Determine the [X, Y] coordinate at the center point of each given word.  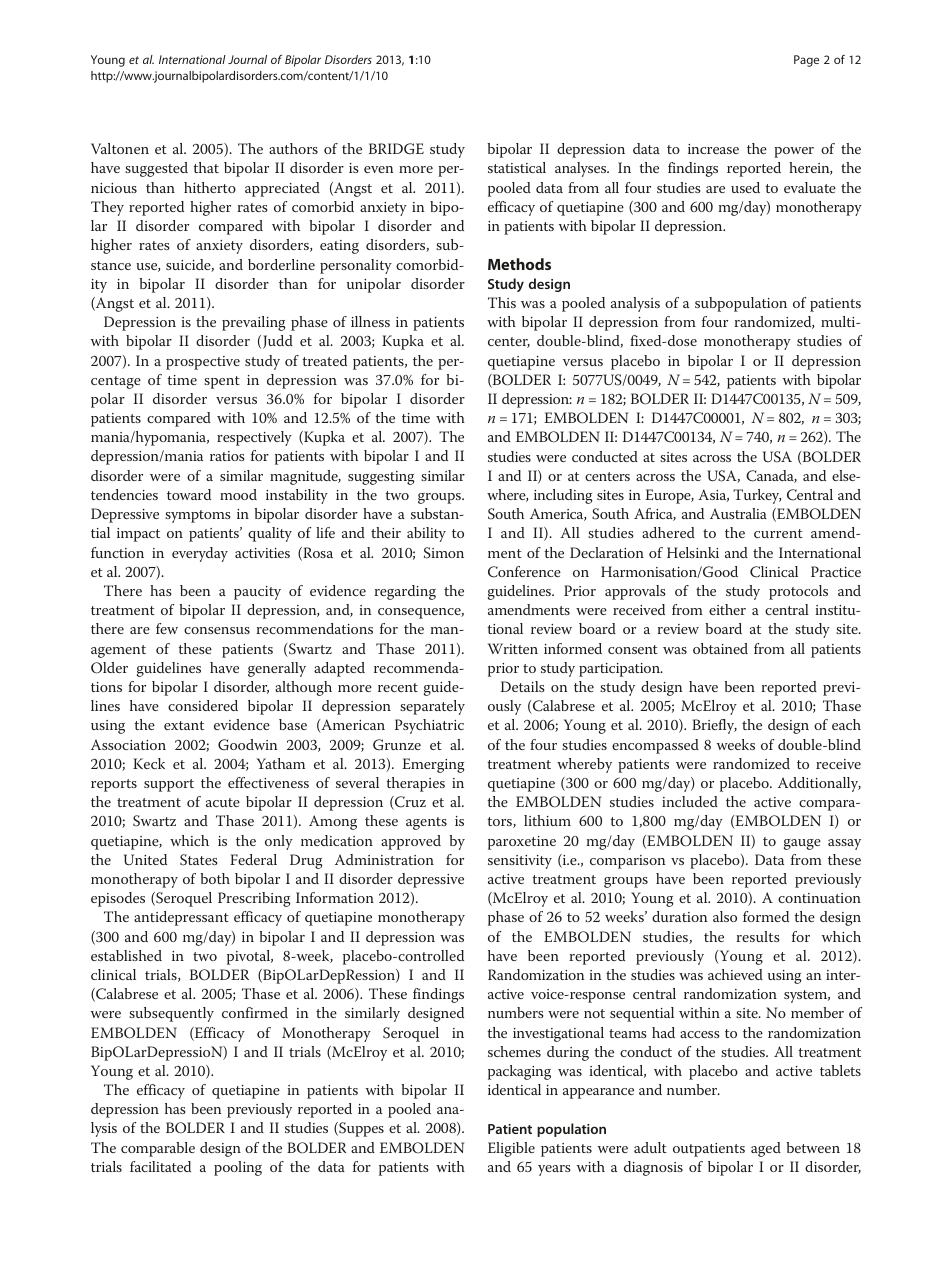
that [206, 167]
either [727, 609]
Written [513, 648]
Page [806, 61]
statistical [517, 167]
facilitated [160, 1166]
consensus [217, 630]
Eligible [511, 1149]
